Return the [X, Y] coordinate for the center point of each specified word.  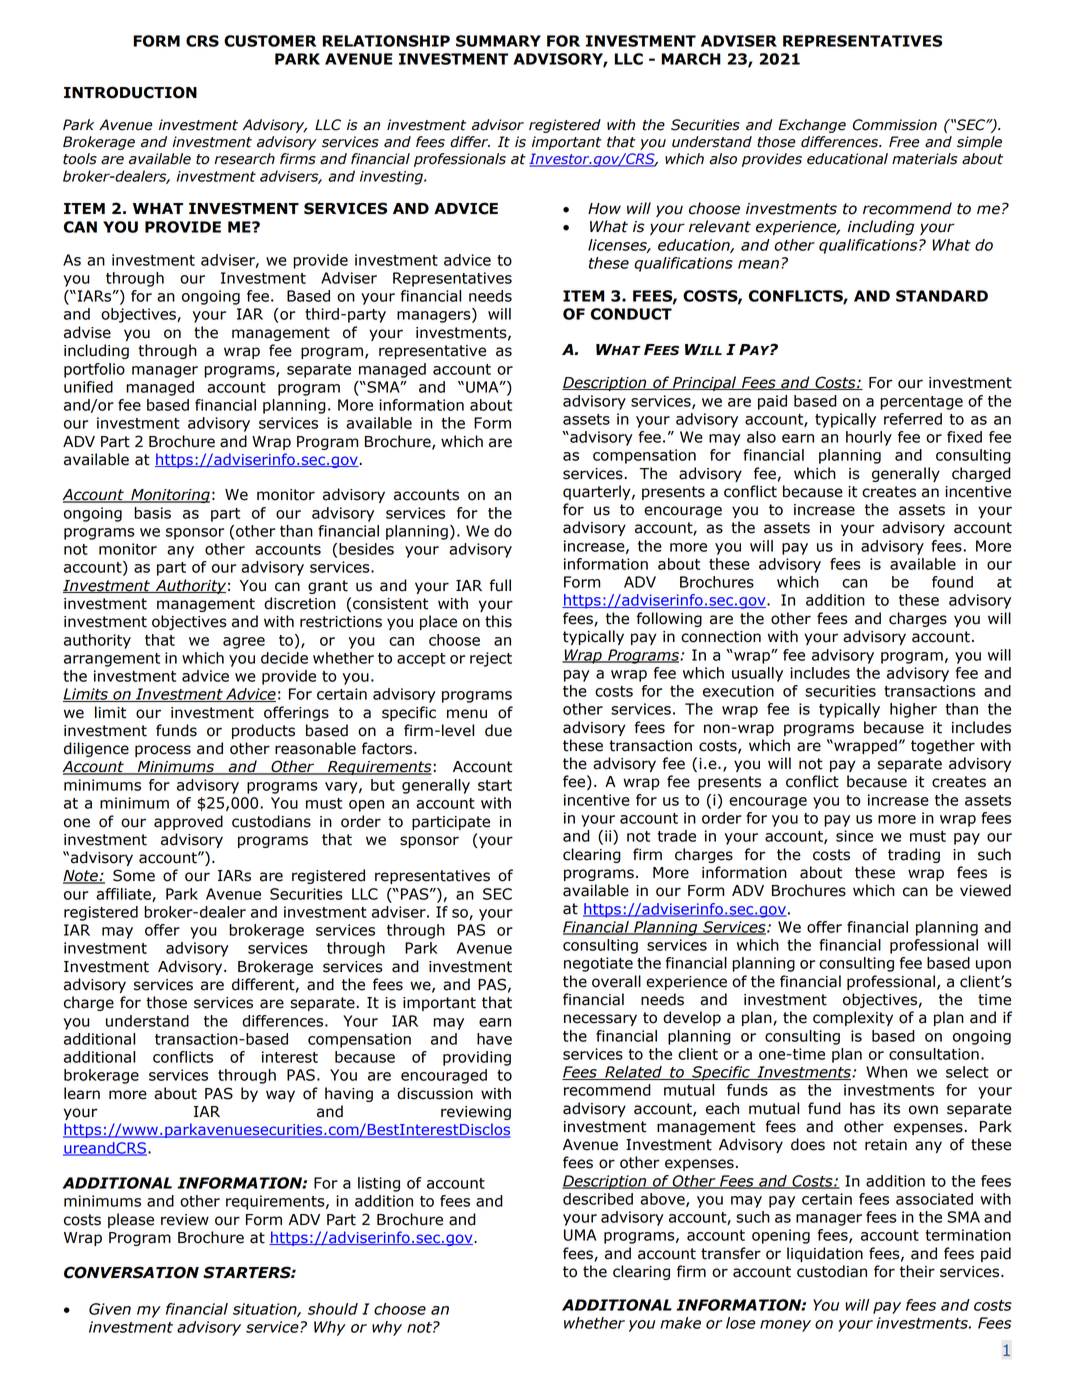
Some [134, 875]
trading [914, 855]
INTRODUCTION [130, 92]
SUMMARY [498, 41]
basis [152, 513]
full [500, 585]
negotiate [598, 964]
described [598, 1199]
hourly [869, 438]
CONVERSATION [131, 1272]
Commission [895, 125]
